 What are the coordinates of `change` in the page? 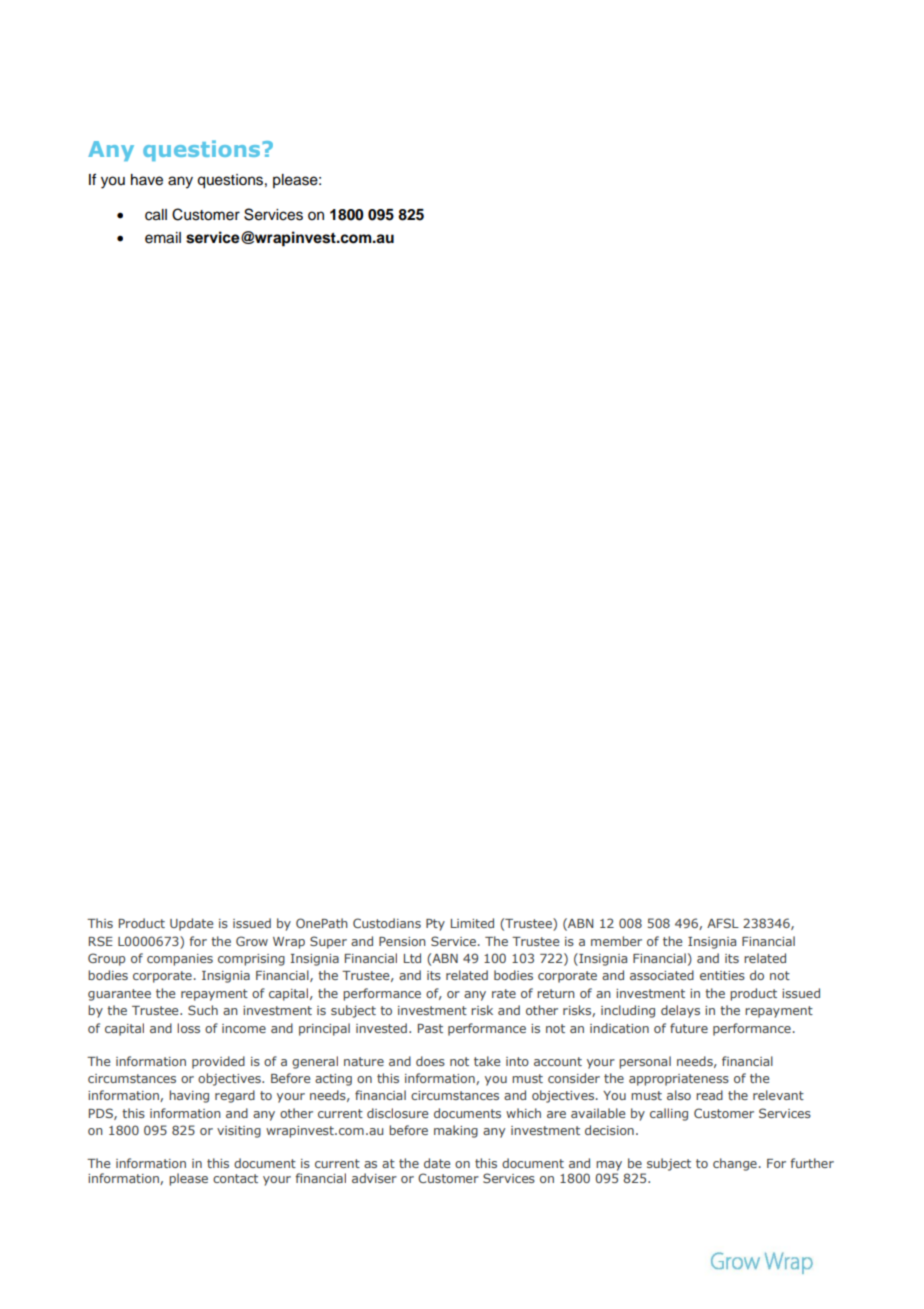 It's located at (735, 1164).
